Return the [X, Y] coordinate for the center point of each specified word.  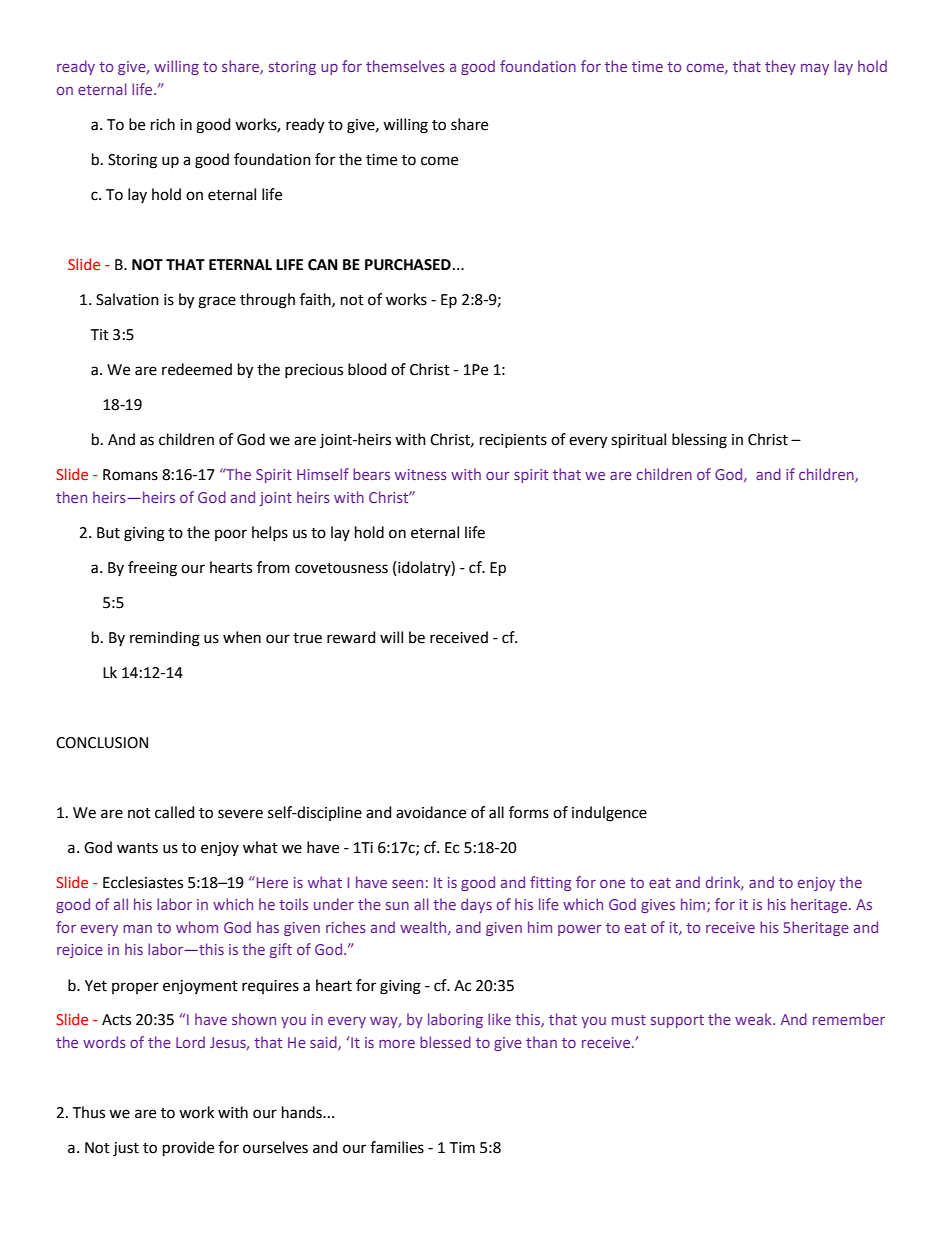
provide [188, 1148]
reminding [165, 639]
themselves [405, 66]
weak [754, 1019]
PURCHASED [408, 265]
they [780, 67]
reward [351, 637]
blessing [699, 441]
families [397, 1147]
